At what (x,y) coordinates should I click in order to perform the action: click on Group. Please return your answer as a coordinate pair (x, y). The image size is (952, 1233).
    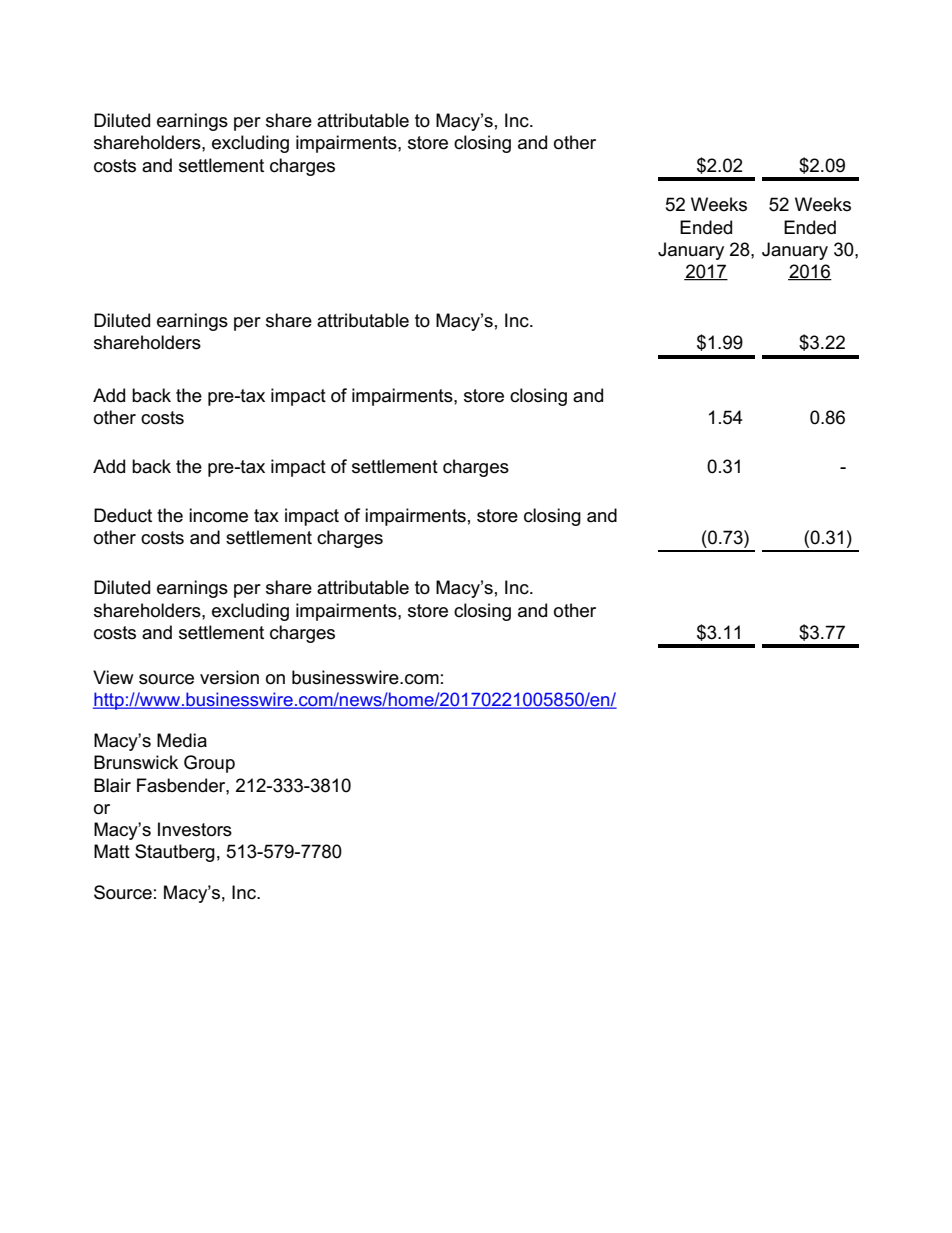
    Looking at the image, I should click on (209, 764).
